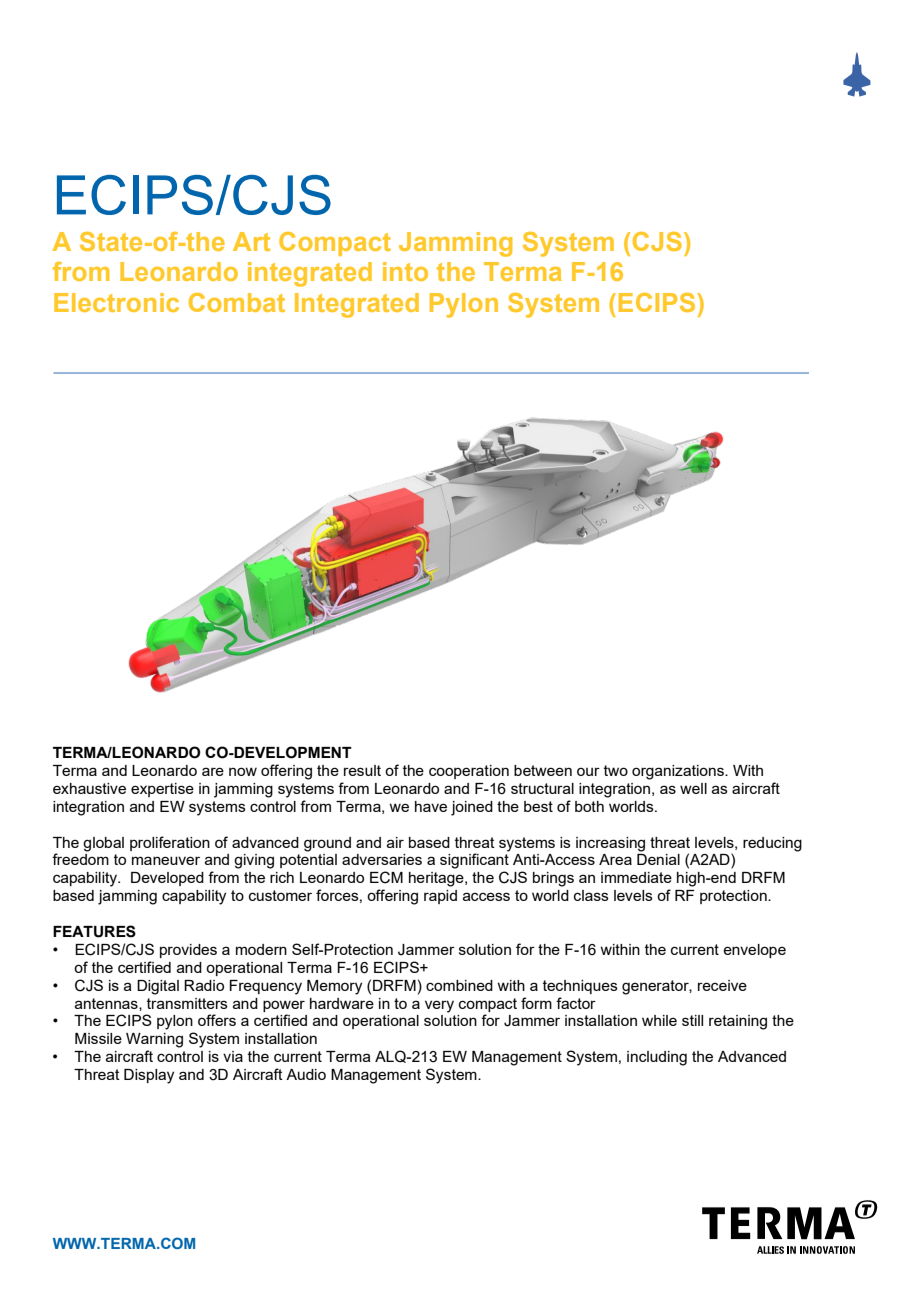  Describe the element at coordinates (116, 302) in the page. I see `Electronic` at that location.
